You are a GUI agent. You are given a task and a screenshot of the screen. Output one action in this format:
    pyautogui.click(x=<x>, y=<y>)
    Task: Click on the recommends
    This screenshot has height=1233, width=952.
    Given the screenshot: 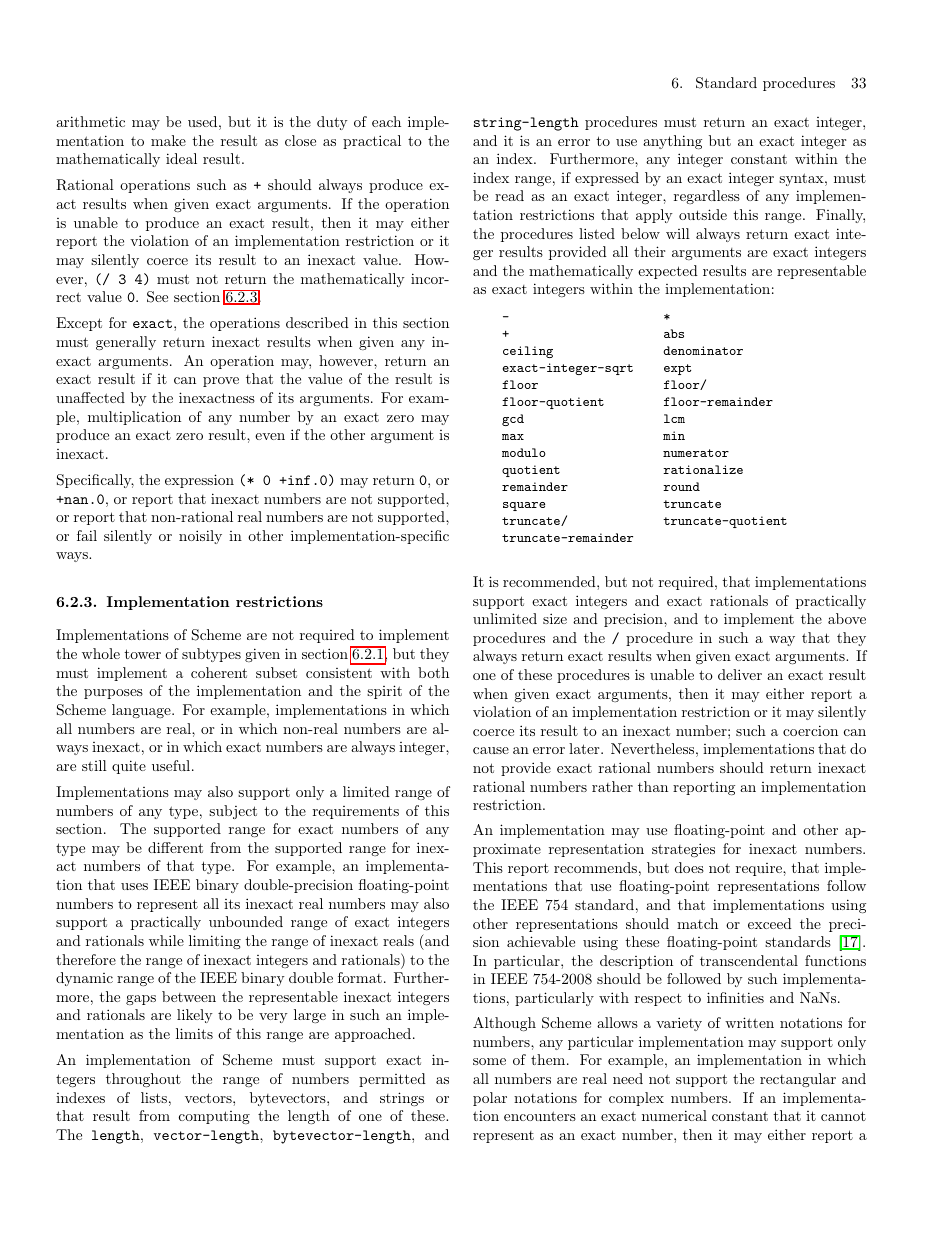 What is the action you would take?
    pyautogui.click(x=595, y=867)
